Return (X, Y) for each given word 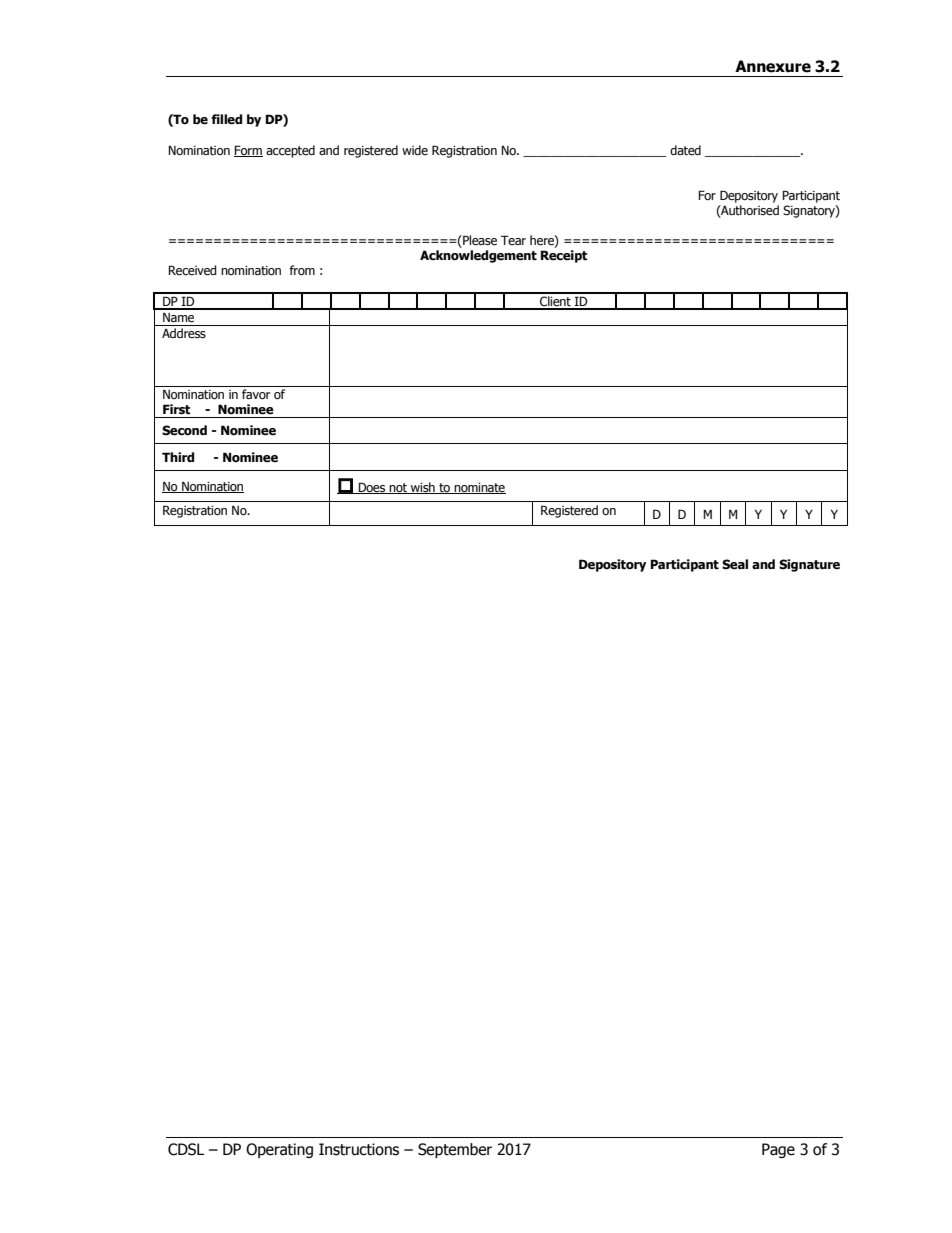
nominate (479, 488)
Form (248, 151)
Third (178, 457)
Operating (279, 1150)
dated (685, 150)
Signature (809, 565)
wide (415, 150)
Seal (735, 564)
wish (423, 488)
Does (372, 488)
